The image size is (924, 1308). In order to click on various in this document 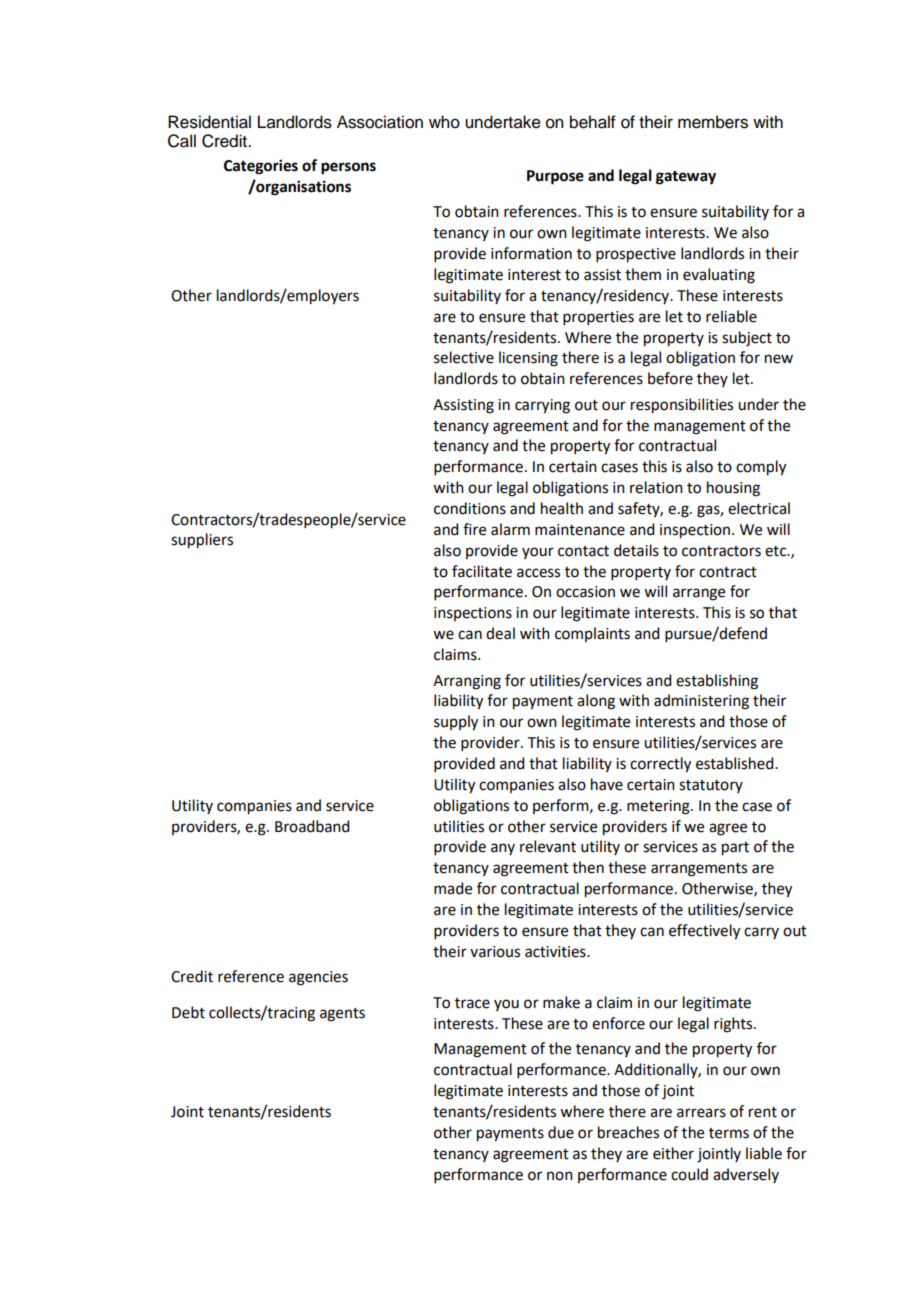, I will do `click(495, 952)`.
